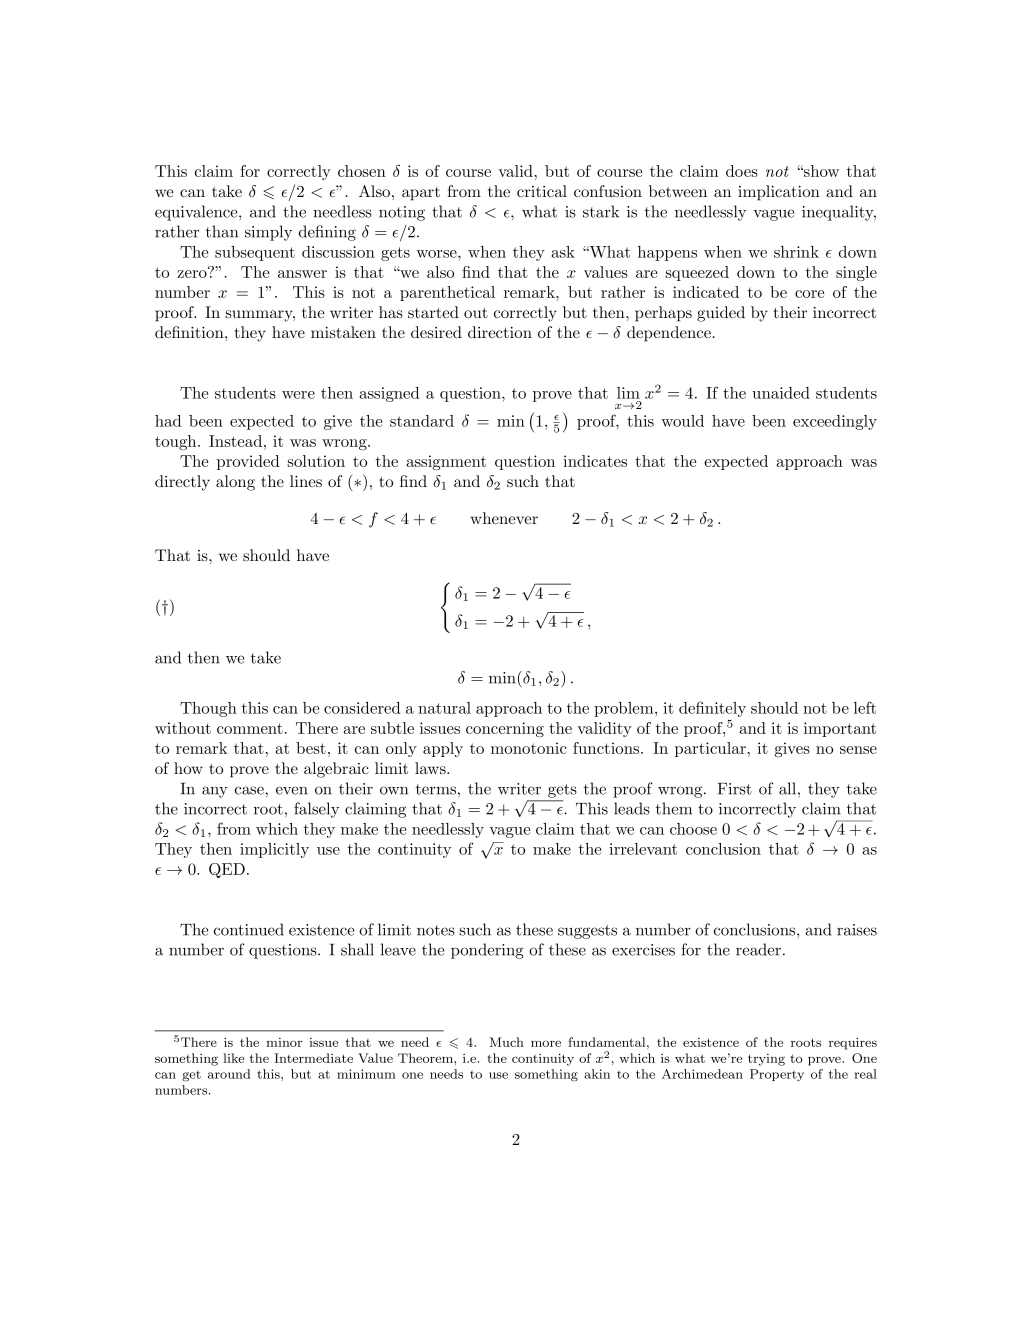 This page has height=1335, width=1032. What do you see at coordinates (735, 789) in the page?
I see `First` at bounding box center [735, 789].
